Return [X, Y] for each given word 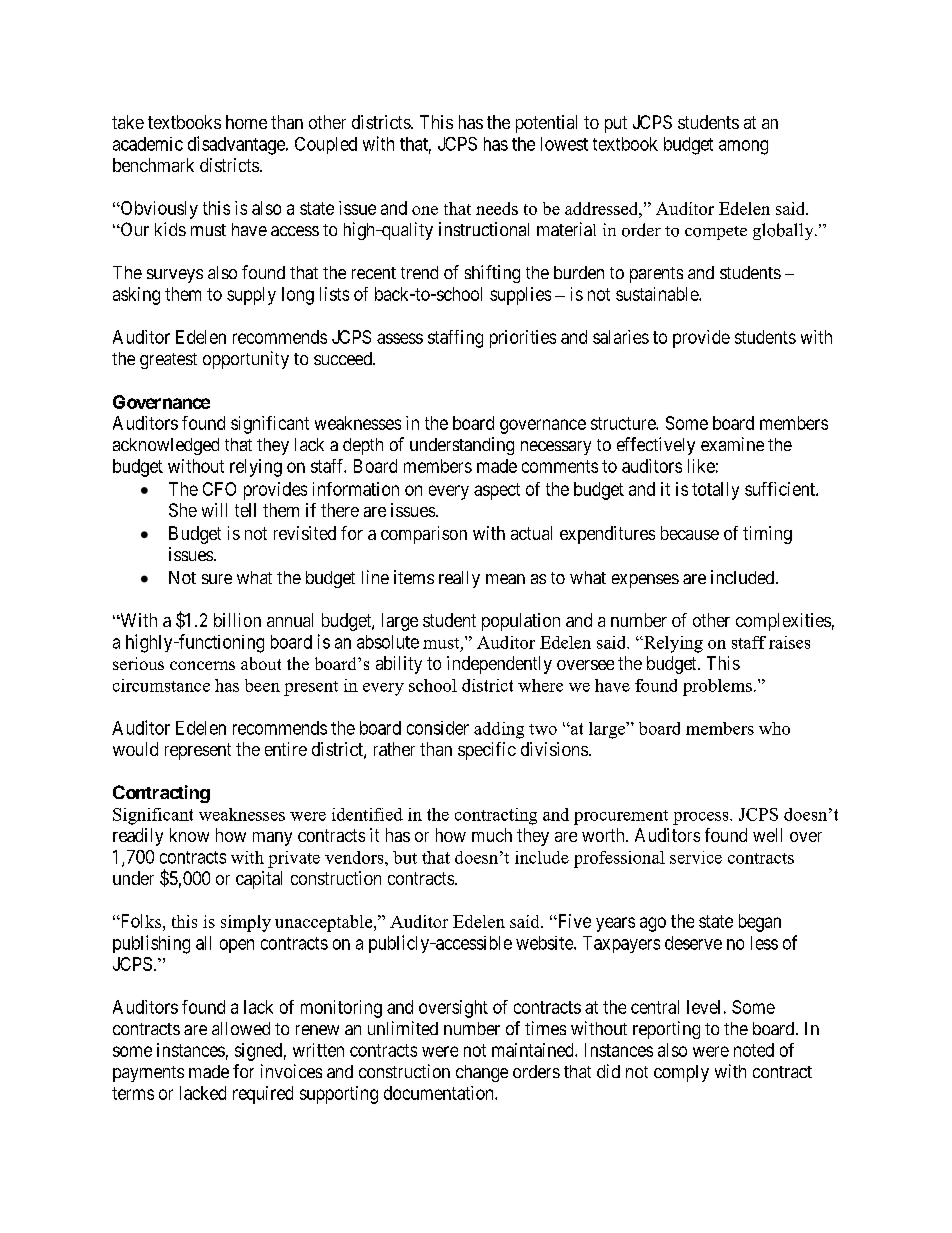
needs [497, 208]
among [743, 147]
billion [237, 620]
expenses [645, 581]
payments [148, 1074]
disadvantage [237, 145]
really [459, 579]
